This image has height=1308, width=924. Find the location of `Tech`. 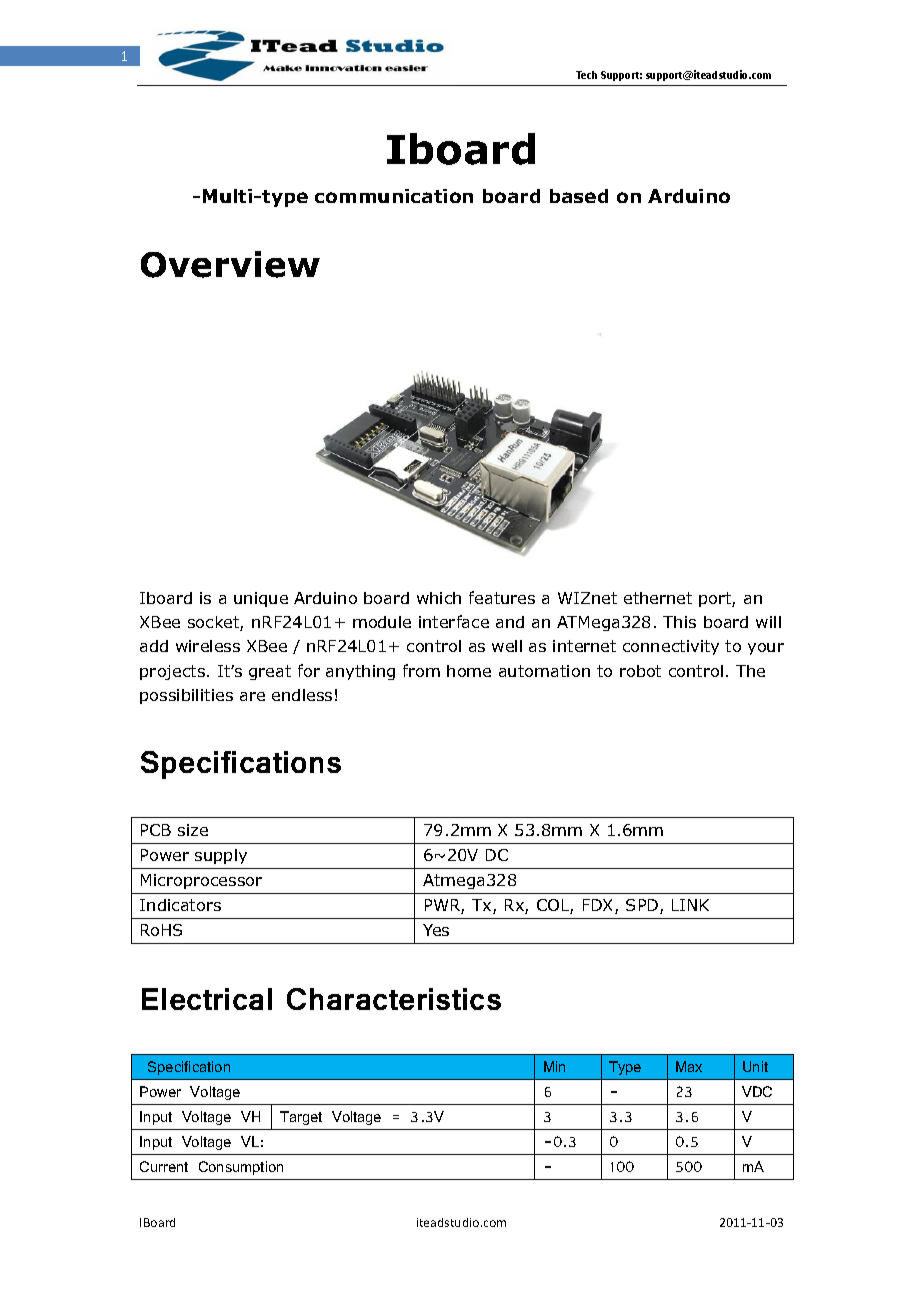

Tech is located at coordinates (586, 75).
